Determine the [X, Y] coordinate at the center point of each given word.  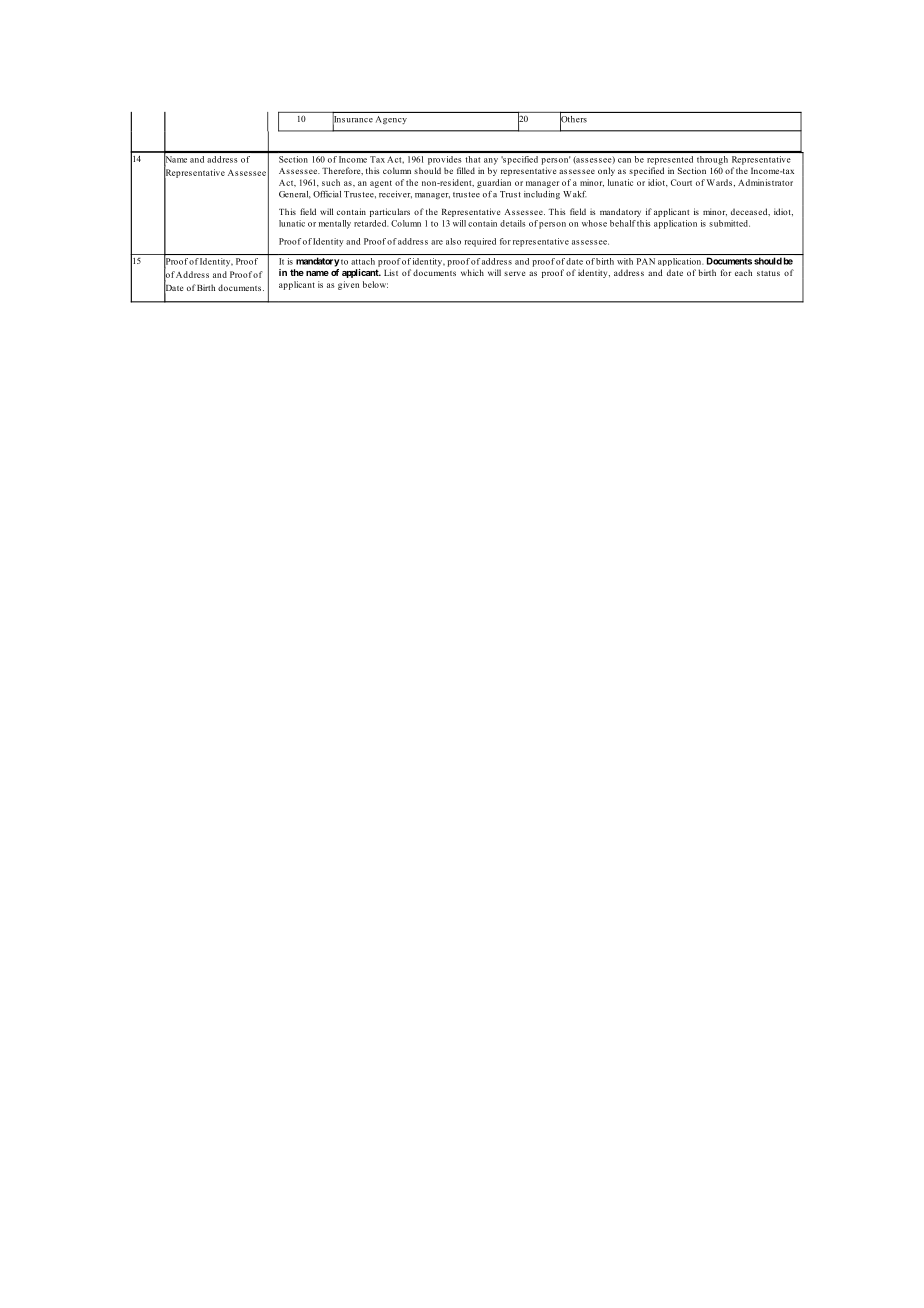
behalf [623, 223]
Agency [391, 120]
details [513, 223]
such [331, 182]
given [348, 285]
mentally [335, 224]
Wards [719, 182]
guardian [494, 183]
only [606, 171]
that [472, 159]
